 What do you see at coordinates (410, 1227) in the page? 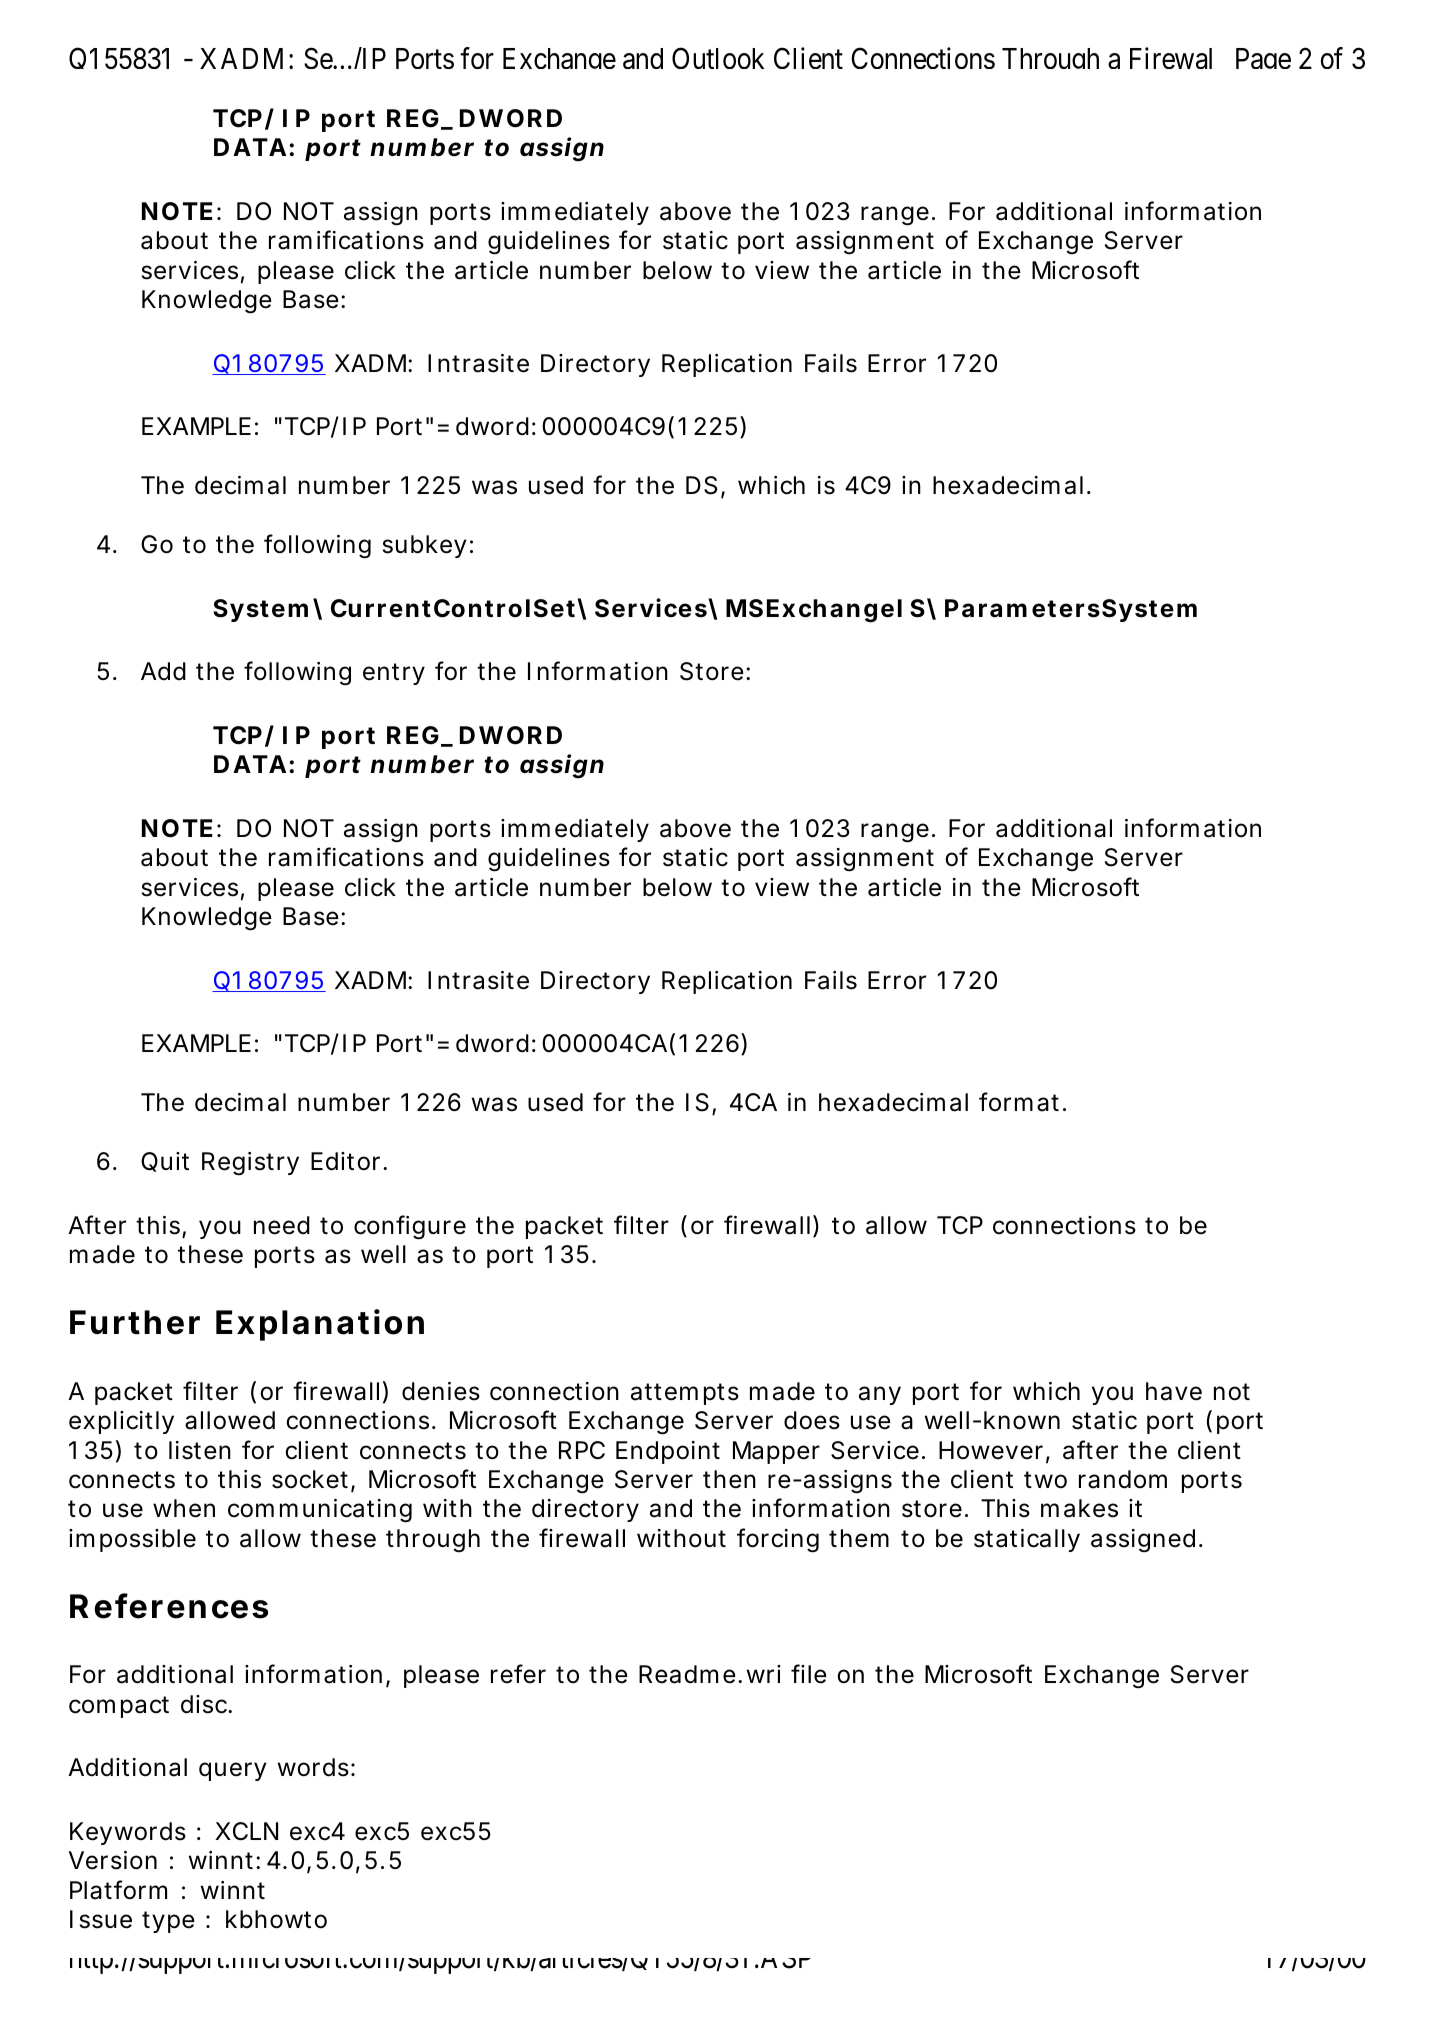
I see `configure` at bounding box center [410, 1227].
